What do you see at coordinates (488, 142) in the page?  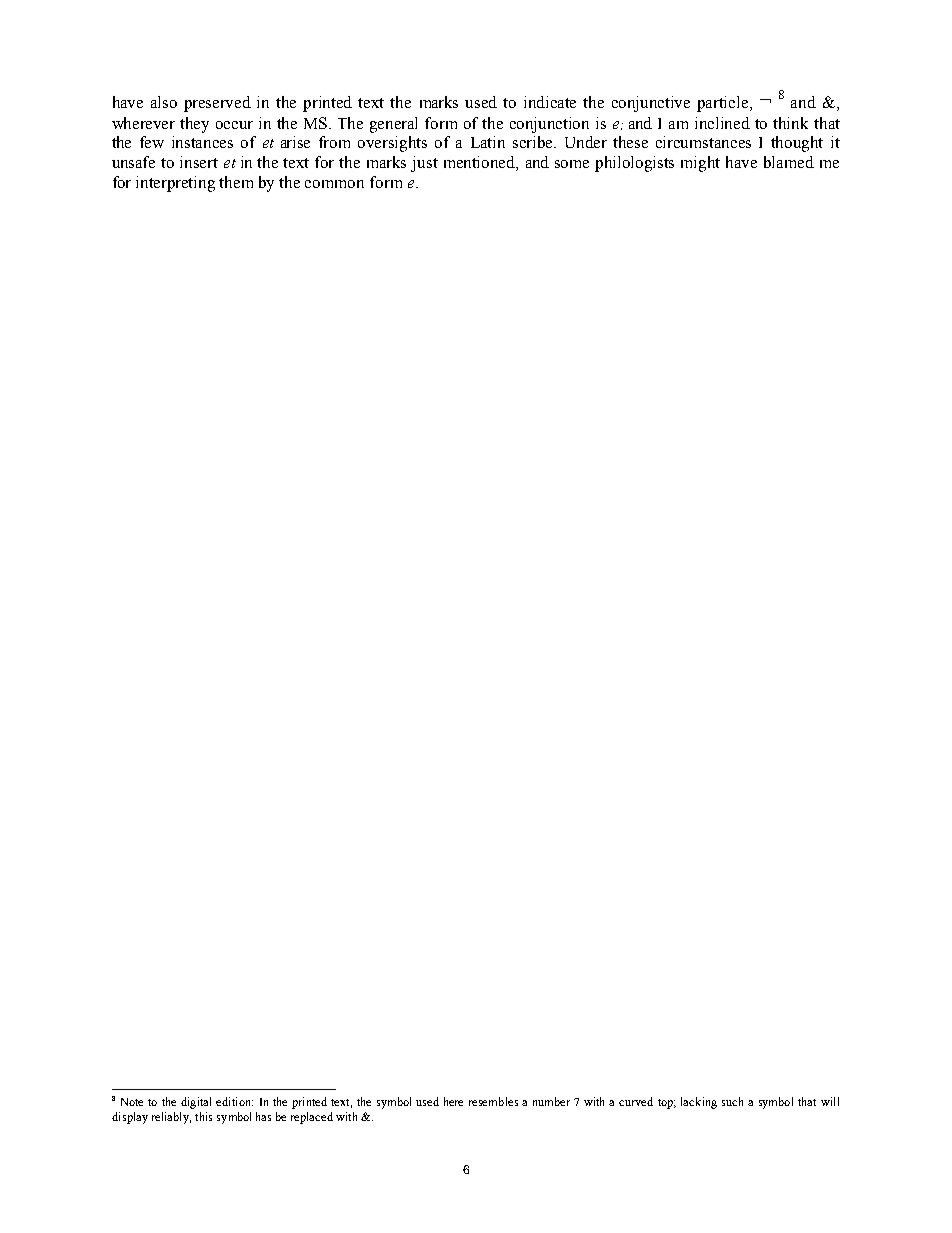 I see `Latin` at bounding box center [488, 142].
